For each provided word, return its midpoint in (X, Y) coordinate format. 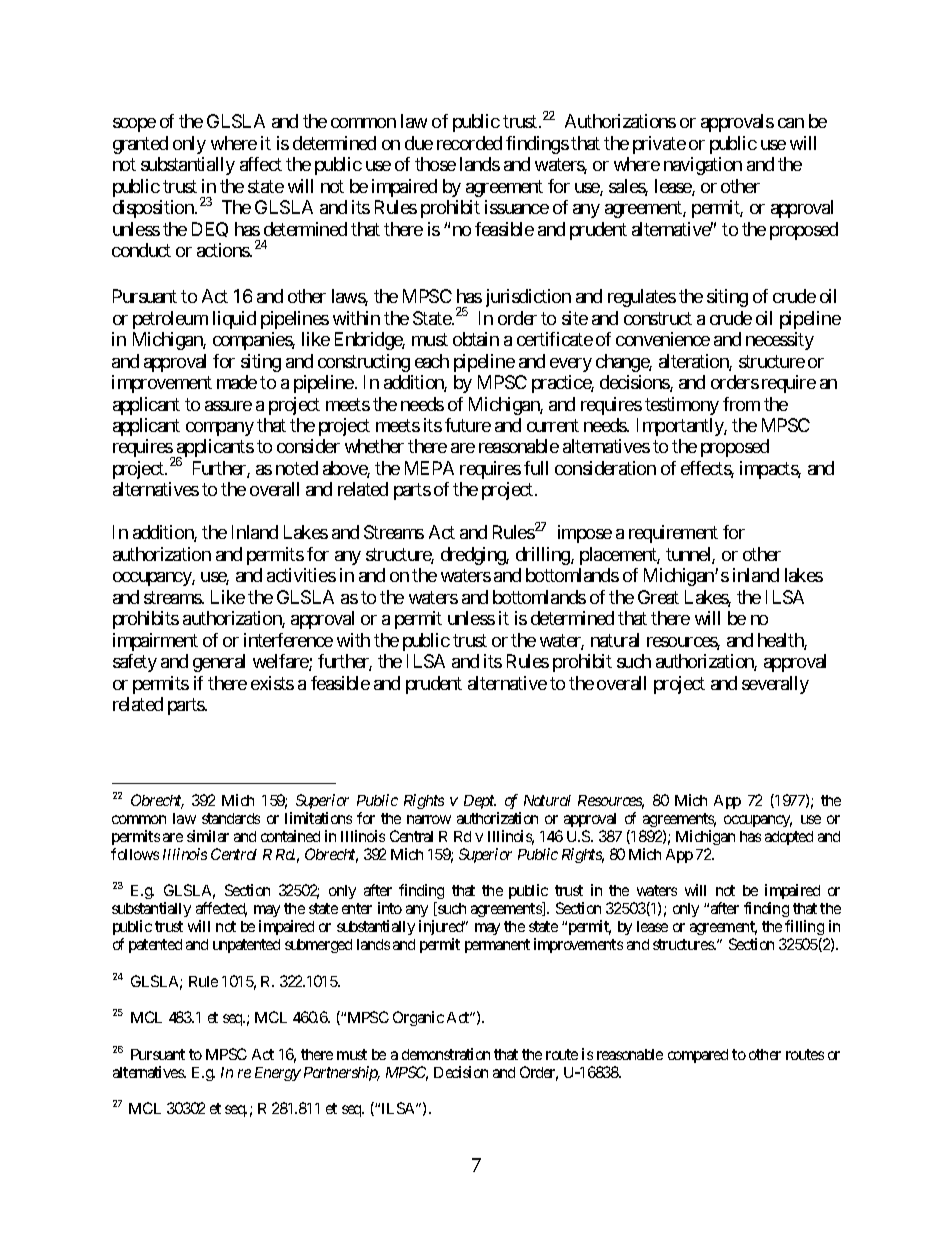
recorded (469, 143)
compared (698, 1056)
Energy (278, 1074)
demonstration (446, 1054)
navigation (703, 166)
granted (140, 145)
